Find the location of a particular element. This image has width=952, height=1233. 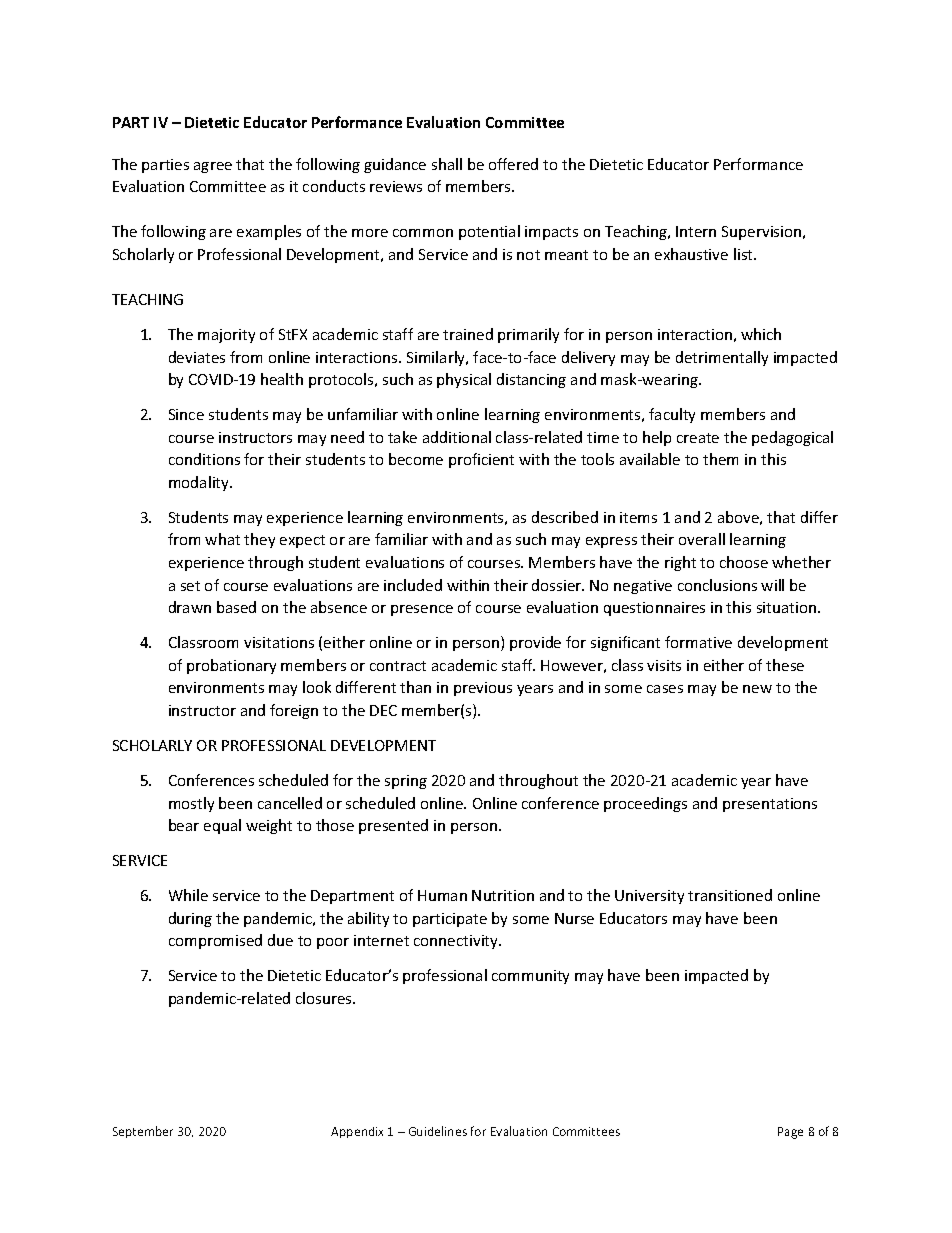

agree is located at coordinates (213, 167).
